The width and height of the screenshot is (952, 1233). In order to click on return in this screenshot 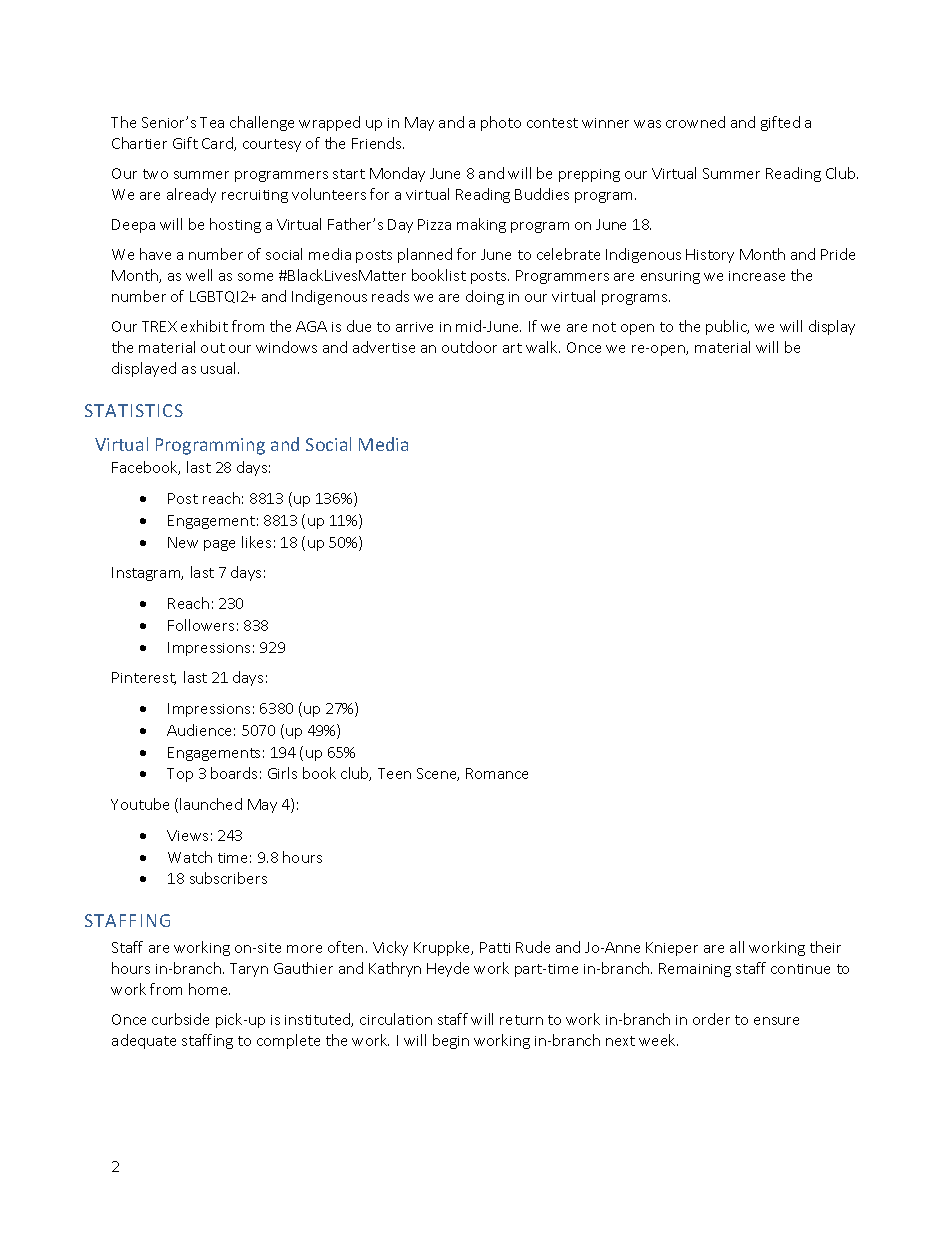, I will do `click(521, 1020)`.
